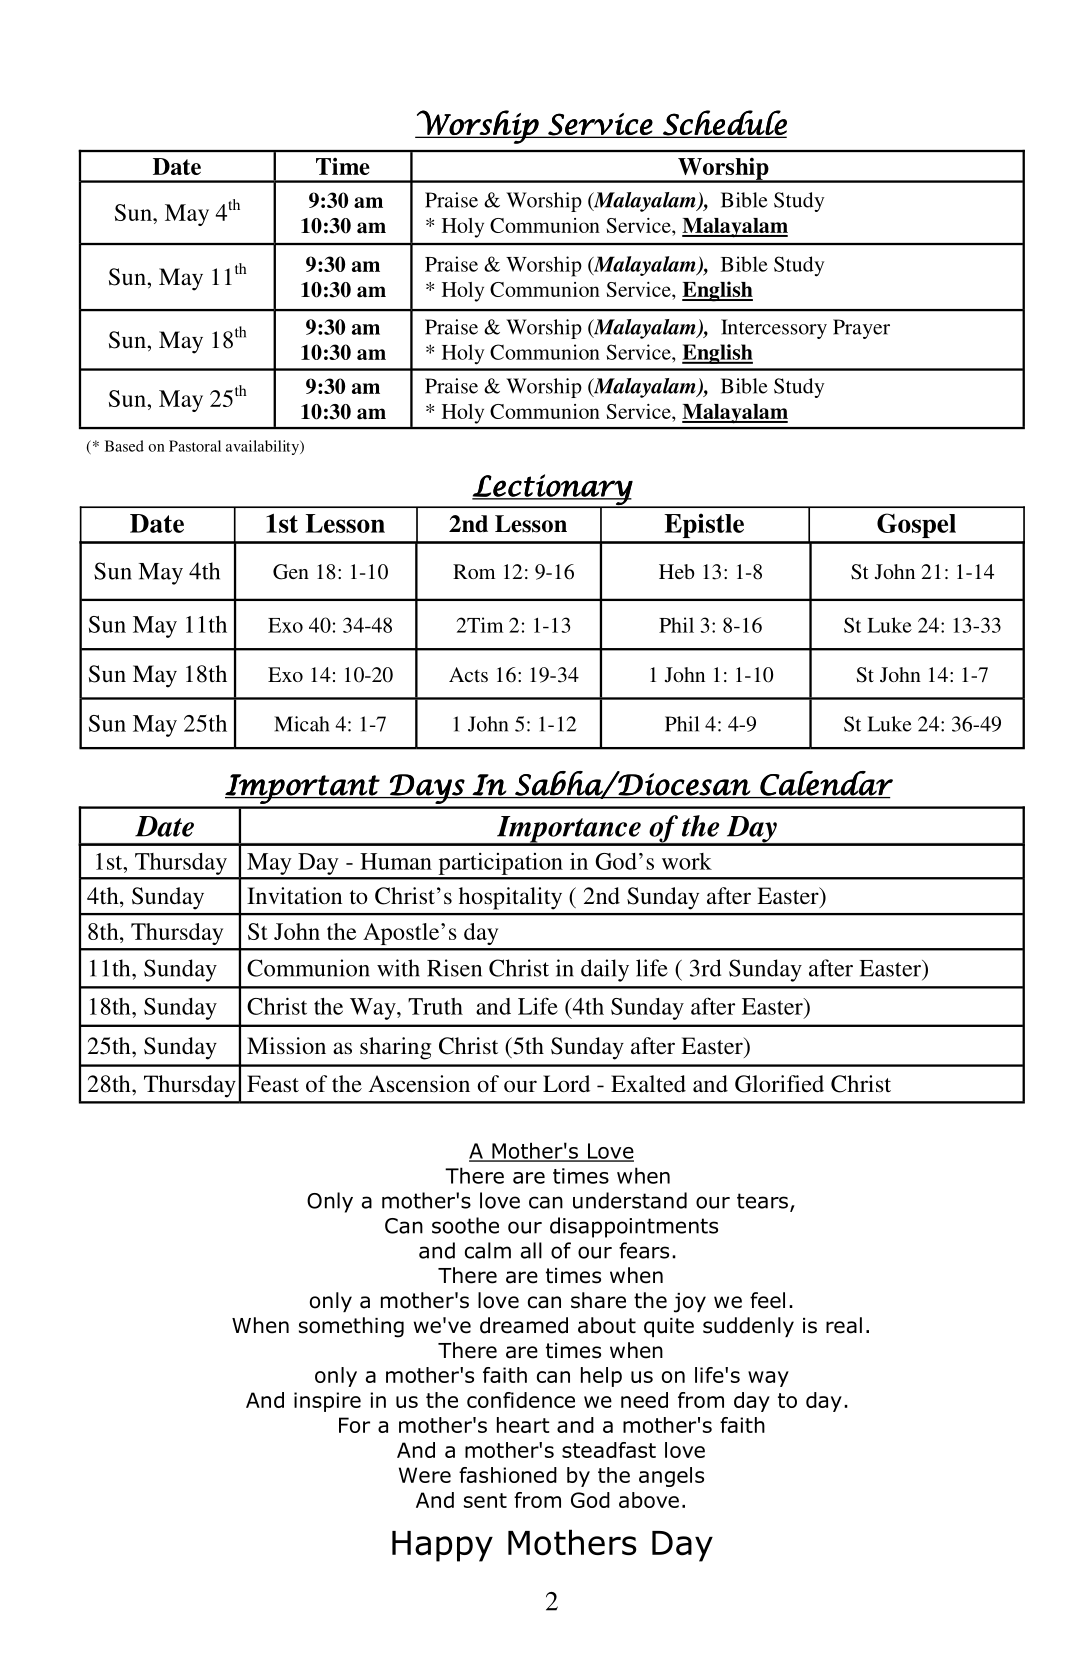  I want to click on Heb, so click(677, 571).
